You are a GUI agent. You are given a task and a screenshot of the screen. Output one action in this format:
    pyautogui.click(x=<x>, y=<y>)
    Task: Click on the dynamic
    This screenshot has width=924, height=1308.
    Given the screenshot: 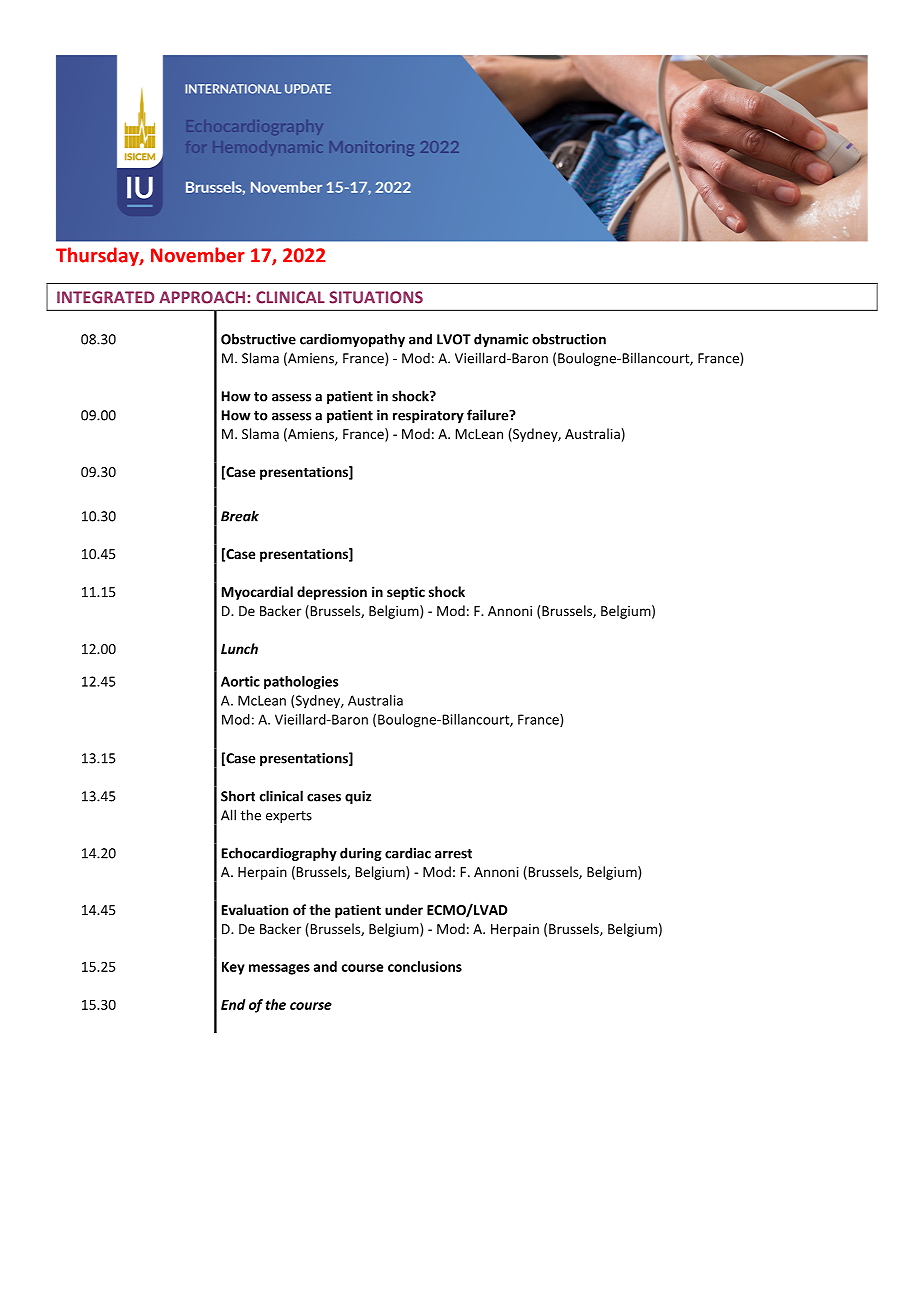 What is the action you would take?
    pyautogui.click(x=501, y=340)
